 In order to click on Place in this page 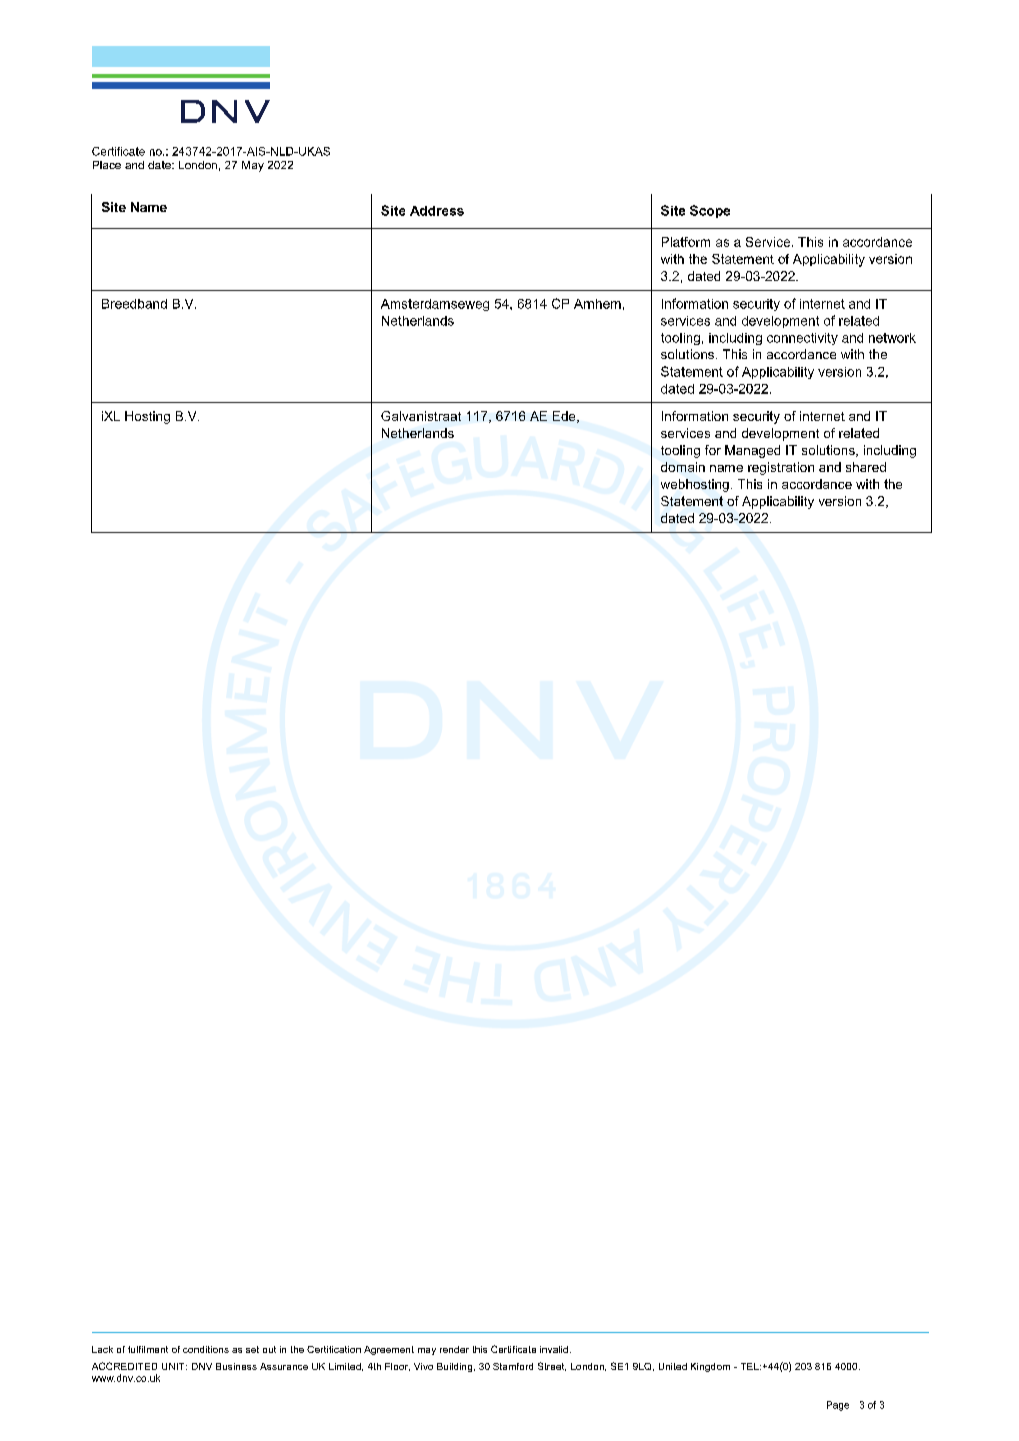, I will do `click(107, 165)`.
